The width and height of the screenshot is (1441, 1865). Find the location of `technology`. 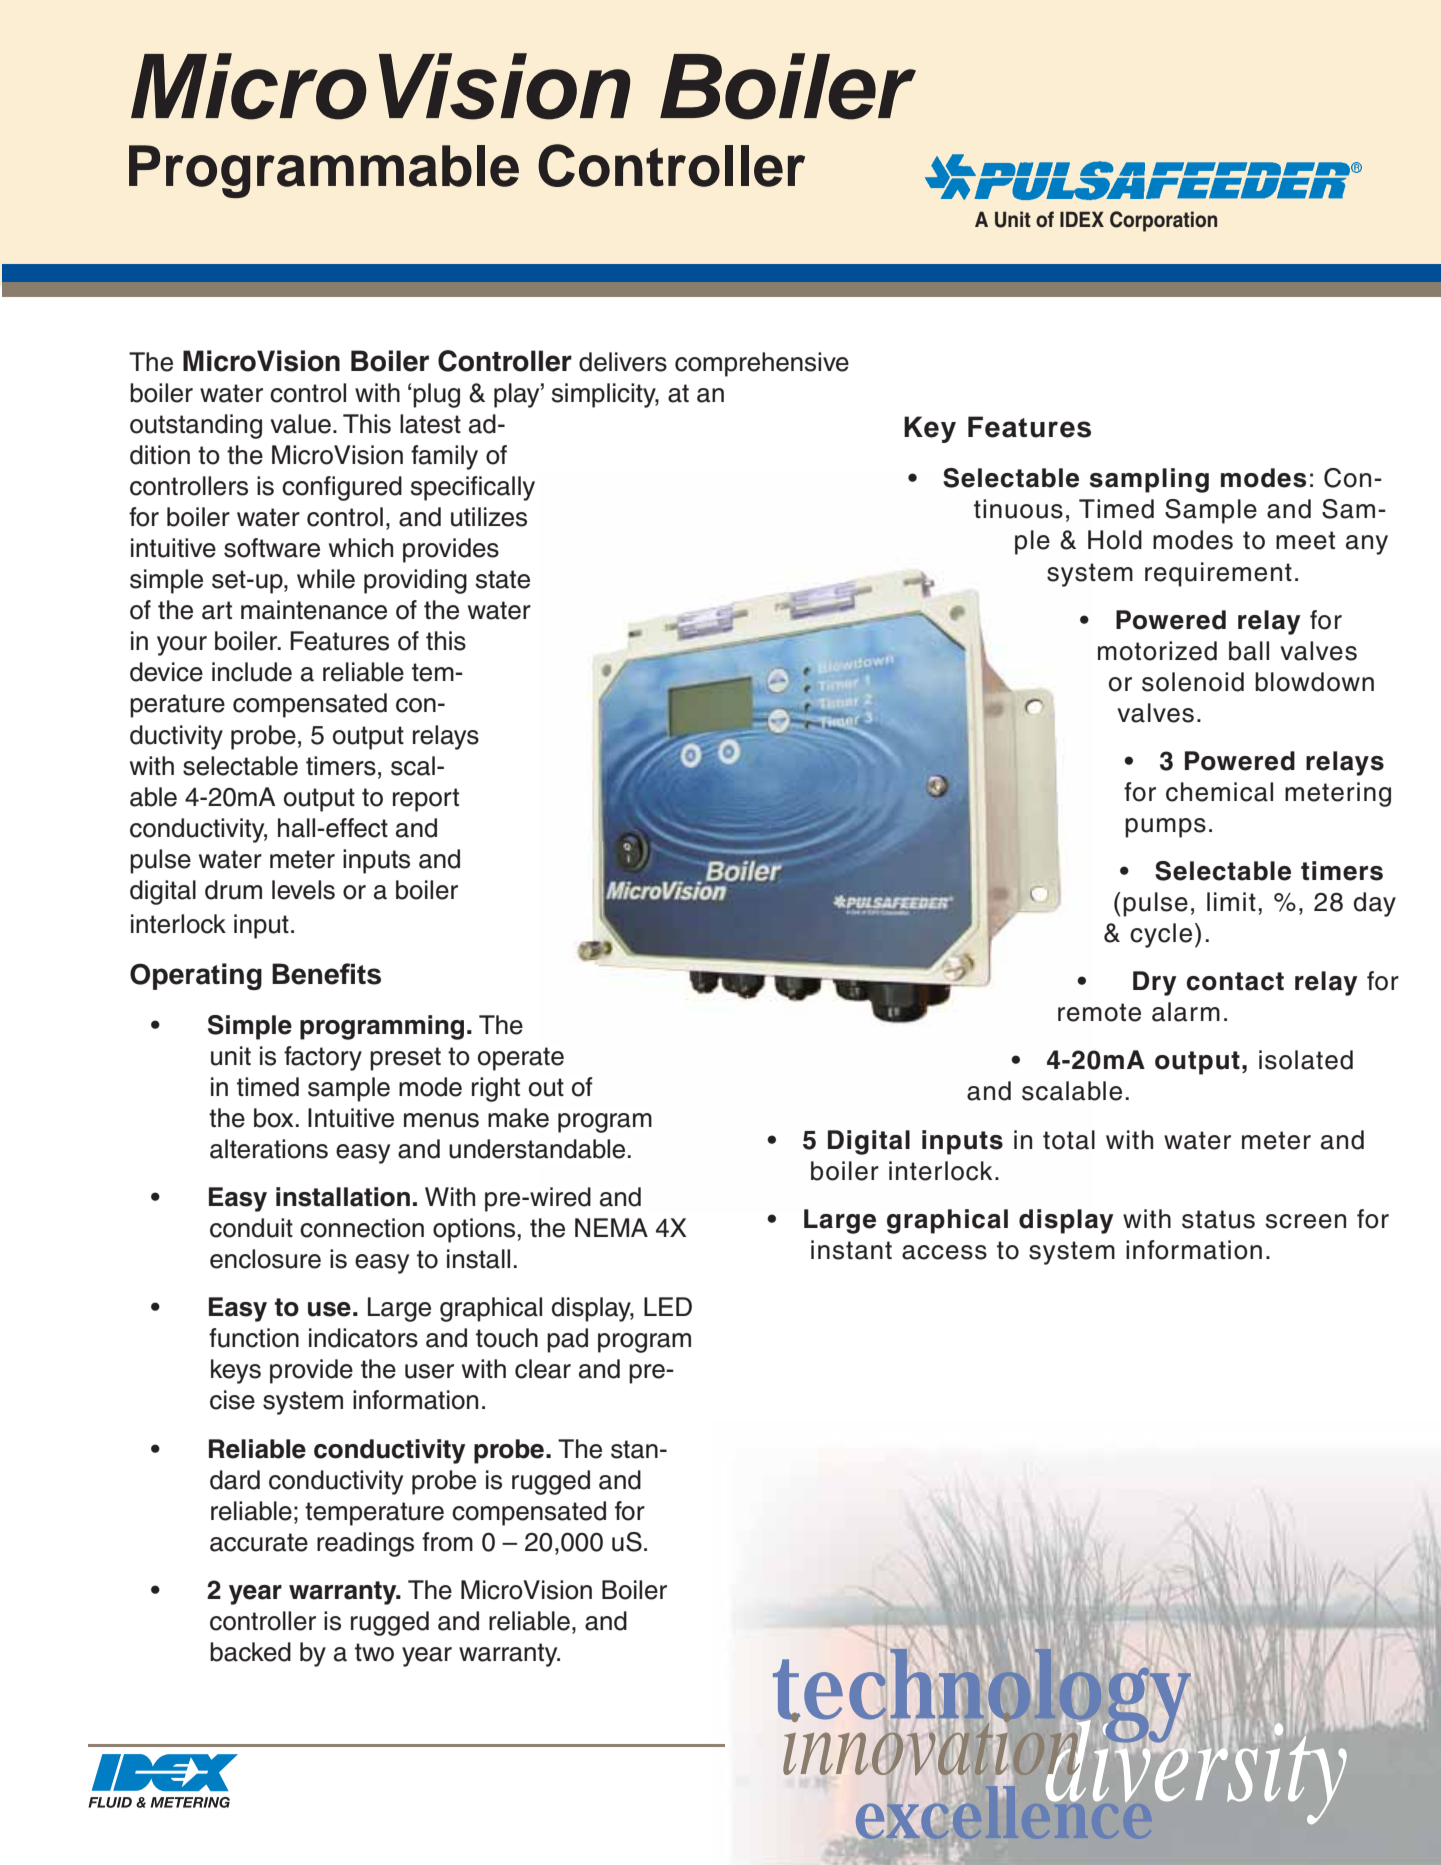

technology is located at coordinates (982, 1697).
